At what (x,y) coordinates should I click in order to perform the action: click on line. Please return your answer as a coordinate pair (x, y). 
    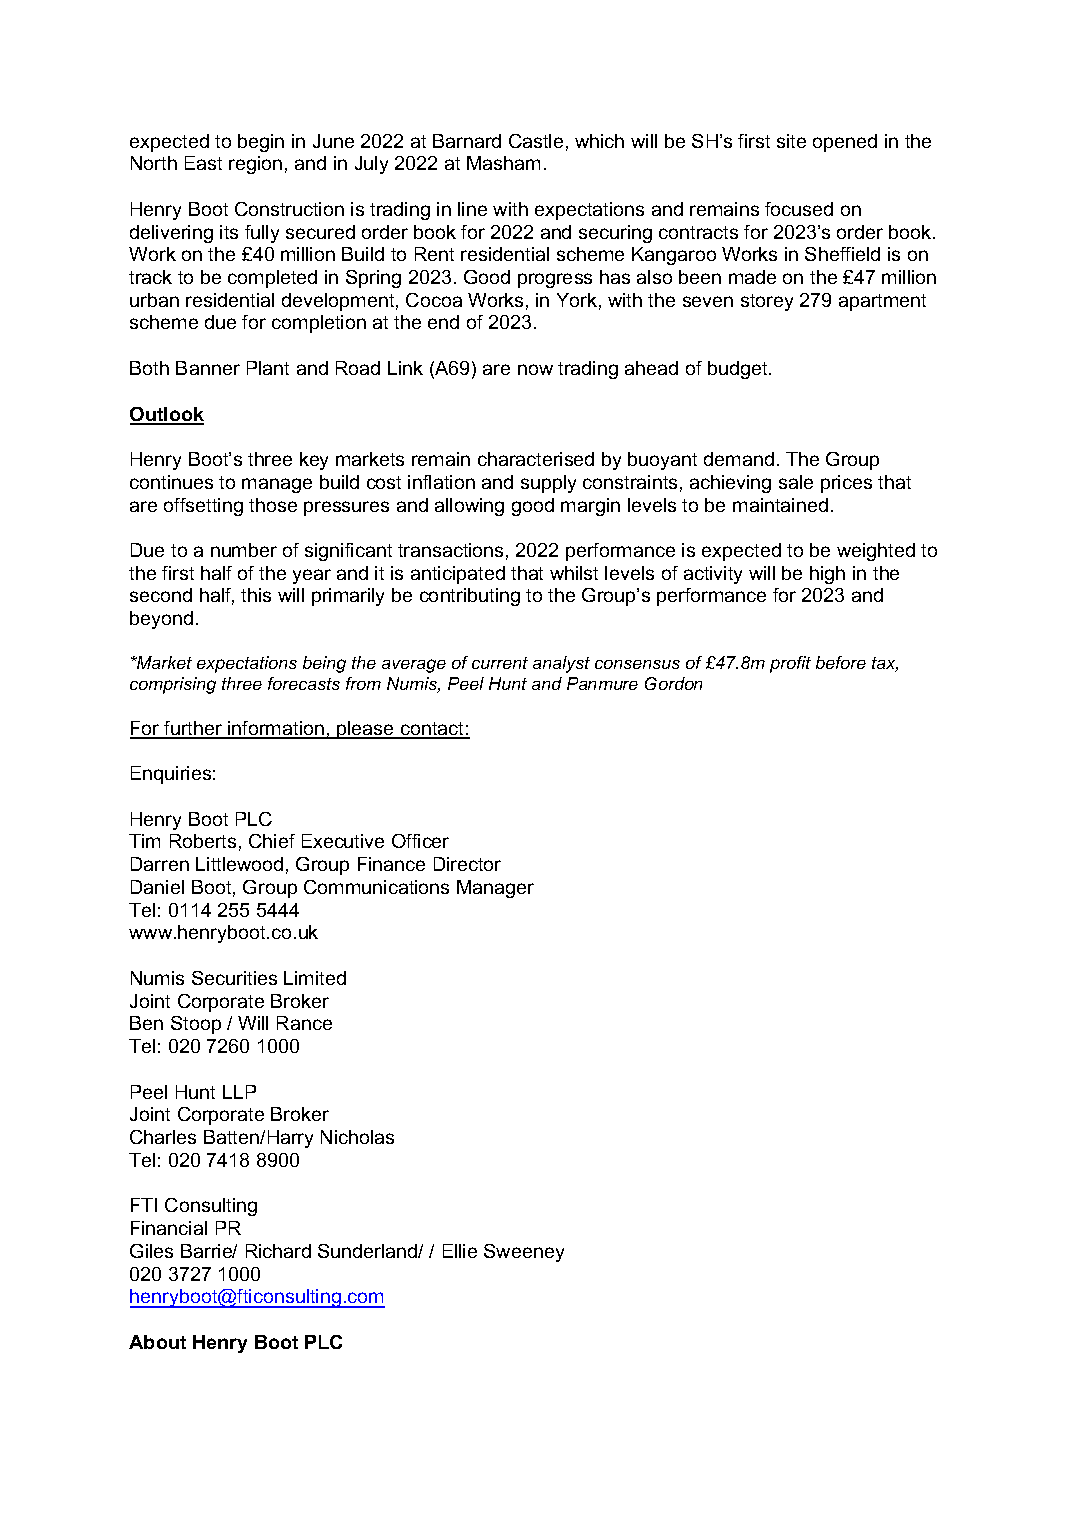
    Looking at the image, I should click on (472, 209).
